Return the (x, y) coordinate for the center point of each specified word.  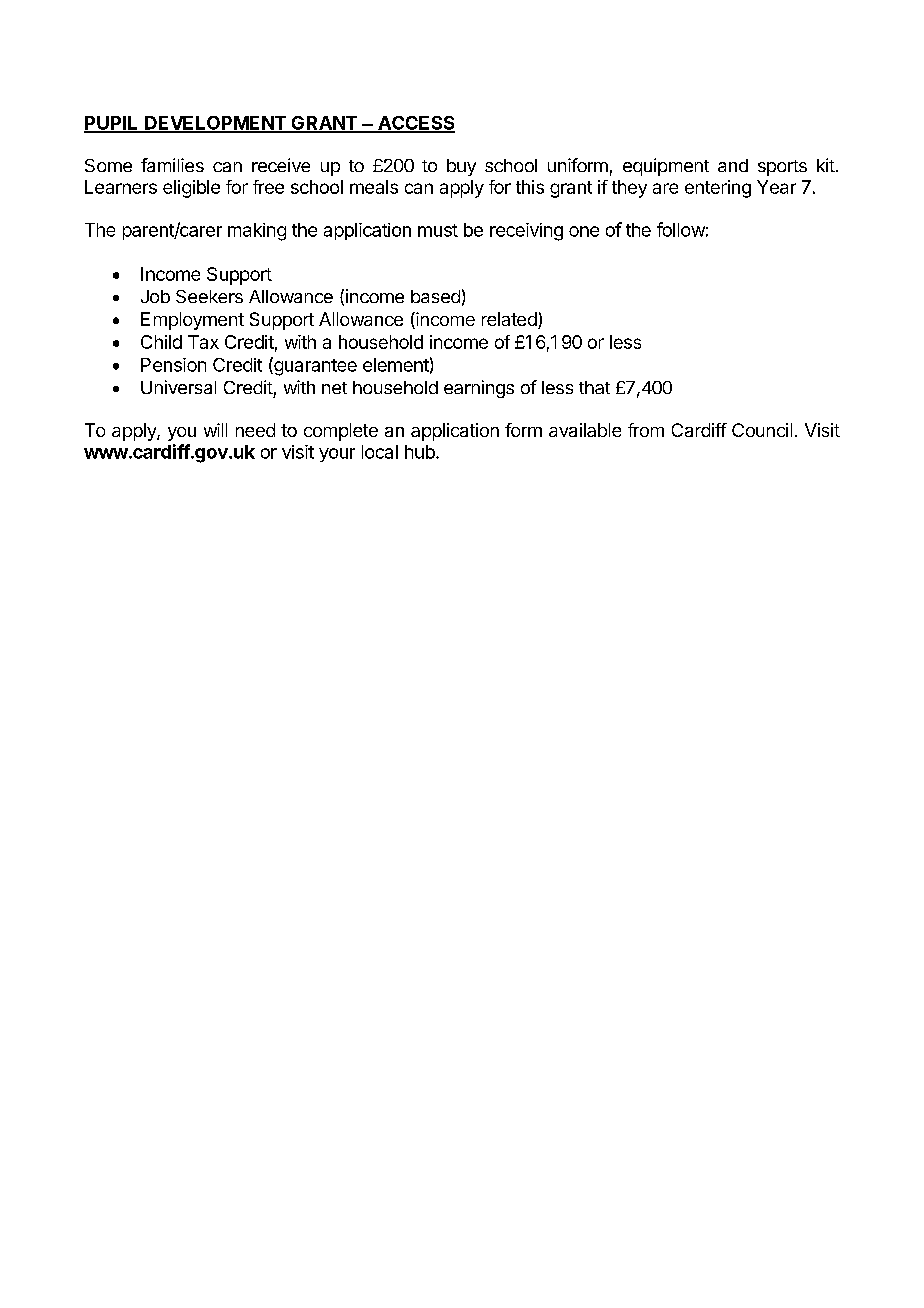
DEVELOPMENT (215, 124)
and (733, 165)
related (510, 320)
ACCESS (415, 124)
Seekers (209, 296)
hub (421, 452)
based (435, 296)
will (215, 430)
